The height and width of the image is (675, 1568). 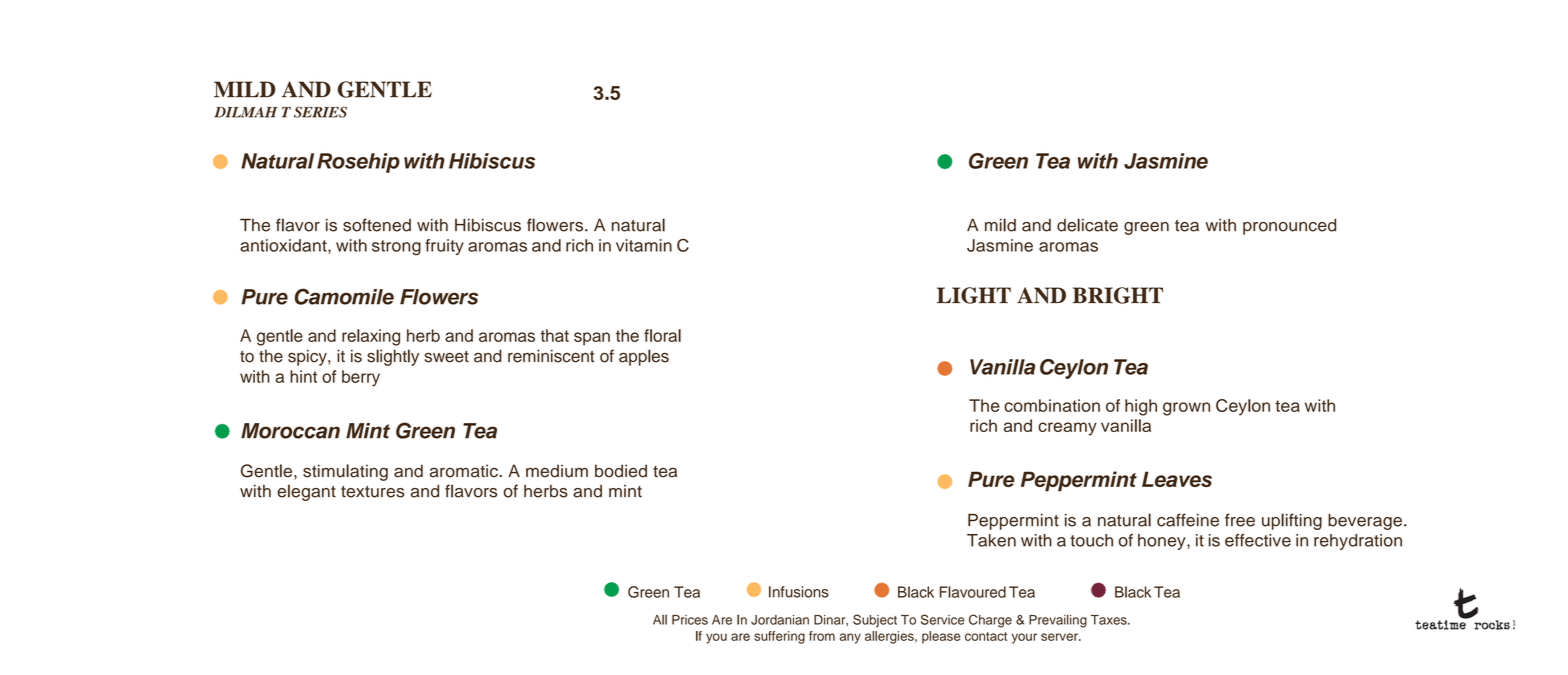 I want to click on Jordanian, so click(x=780, y=620).
